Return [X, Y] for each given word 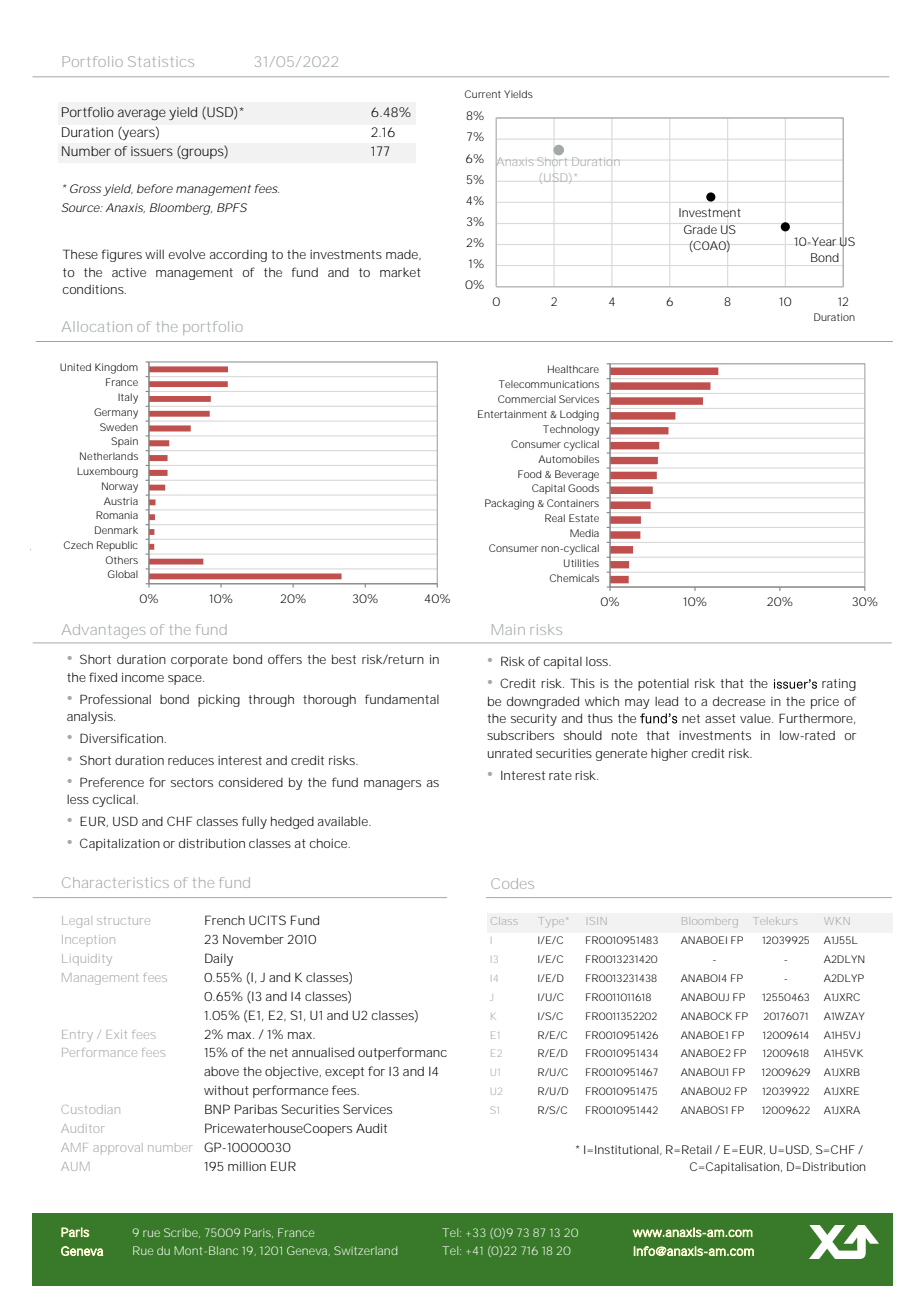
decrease [739, 701]
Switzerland [365, 1250]
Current [483, 94]
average [142, 114]
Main [508, 629]
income [143, 677]
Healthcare [573, 369]
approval [118, 1148]
